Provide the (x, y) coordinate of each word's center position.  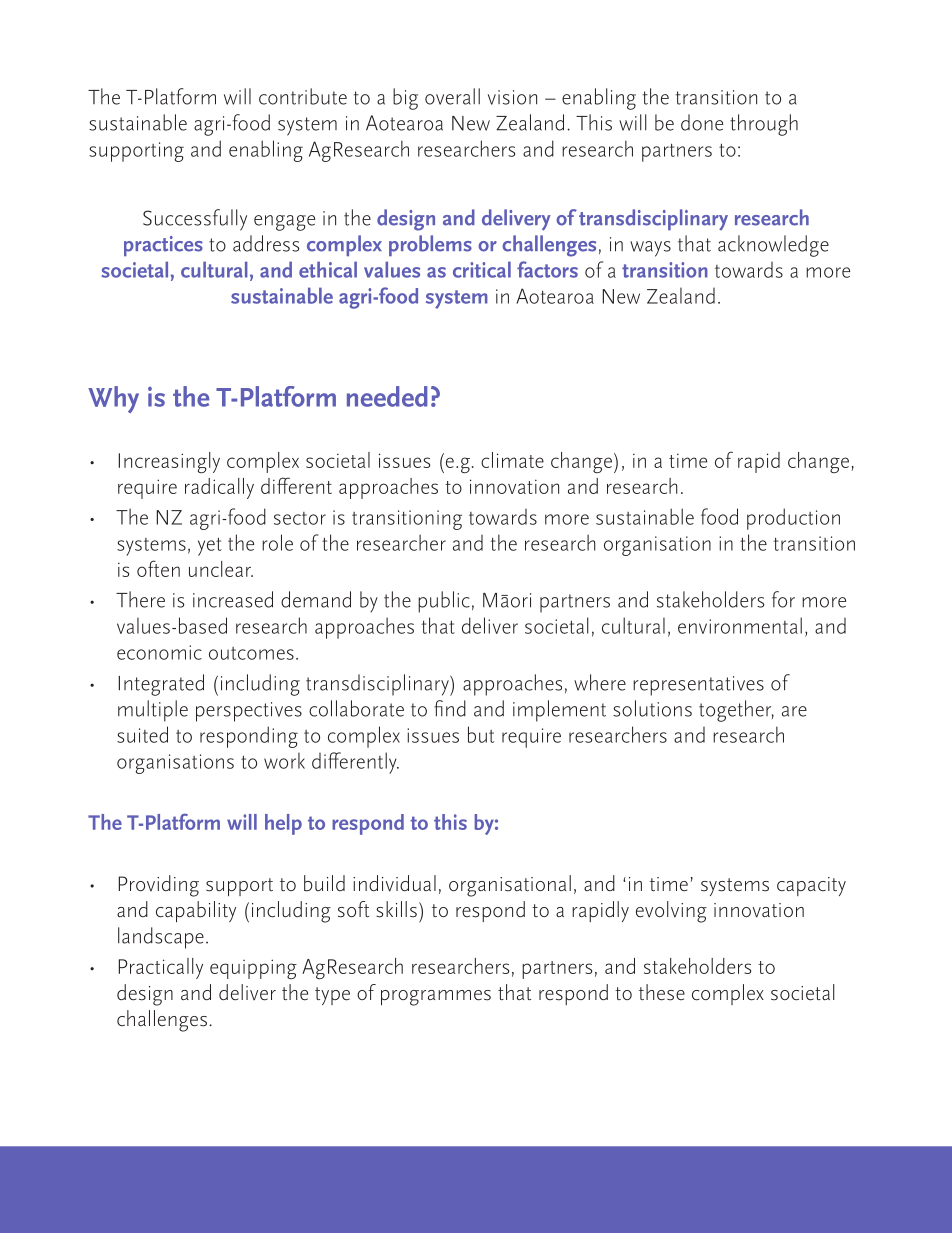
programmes (436, 998)
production (793, 519)
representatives (698, 686)
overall (452, 96)
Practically (161, 968)
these (662, 992)
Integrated (161, 685)
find (450, 708)
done (702, 122)
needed (387, 396)
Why (113, 399)
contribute (303, 96)
